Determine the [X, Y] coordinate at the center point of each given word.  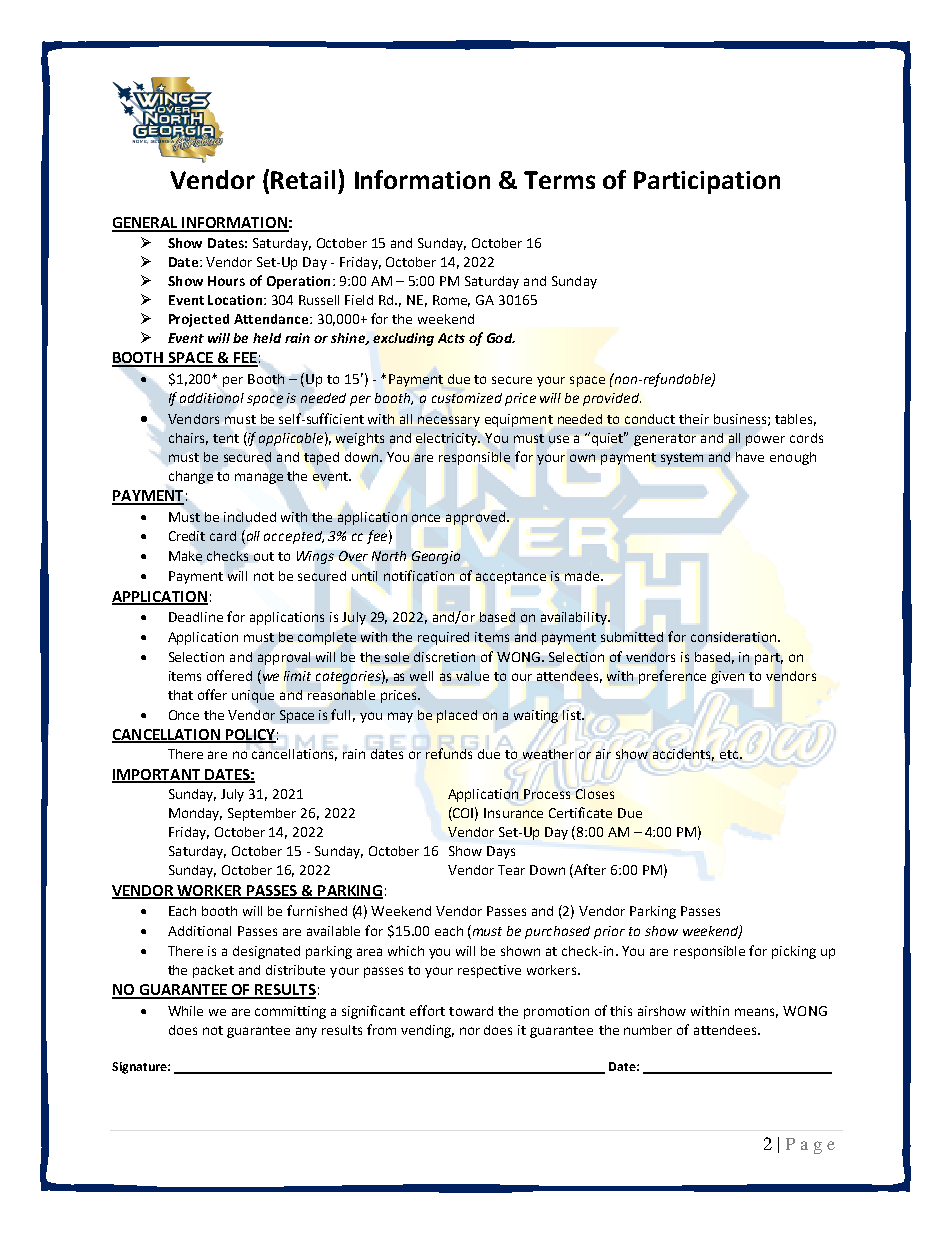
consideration [733, 637]
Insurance [513, 813]
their [694, 419]
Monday [195, 814]
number [648, 1030]
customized [467, 398]
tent [226, 438]
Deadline [196, 617]
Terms [559, 180]
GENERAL [146, 224]
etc [730, 754]
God [501, 338]
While [185, 1011]
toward [471, 1011]
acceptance [511, 578]
